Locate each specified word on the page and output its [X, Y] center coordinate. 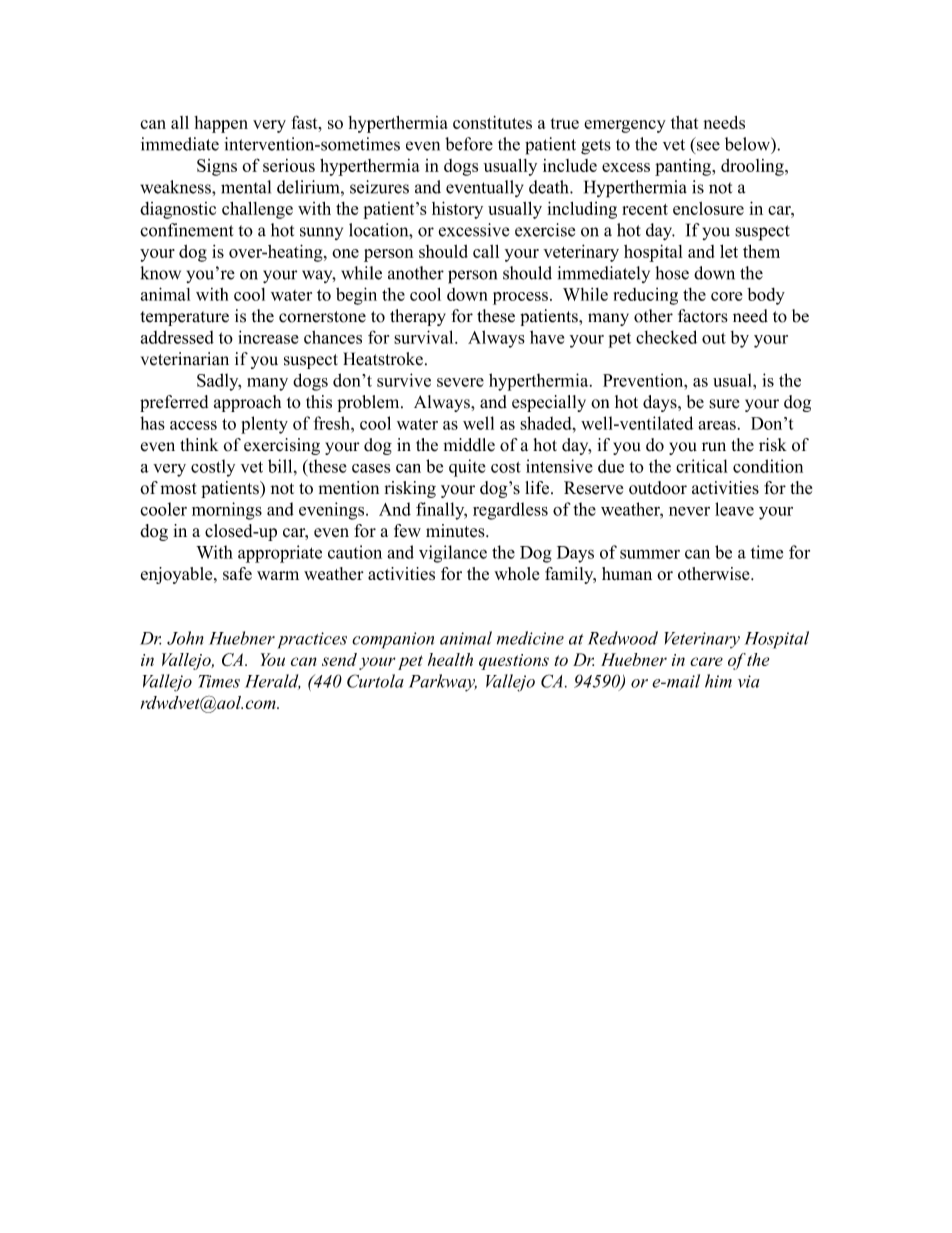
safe [237, 573]
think [199, 444]
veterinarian [185, 359]
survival [425, 337]
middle [469, 445]
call [486, 251]
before [469, 144]
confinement [186, 230]
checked [666, 337]
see [708, 146]
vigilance [453, 554]
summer [650, 554]
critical [702, 466]
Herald [273, 682]
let [729, 251]
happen [221, 124]
